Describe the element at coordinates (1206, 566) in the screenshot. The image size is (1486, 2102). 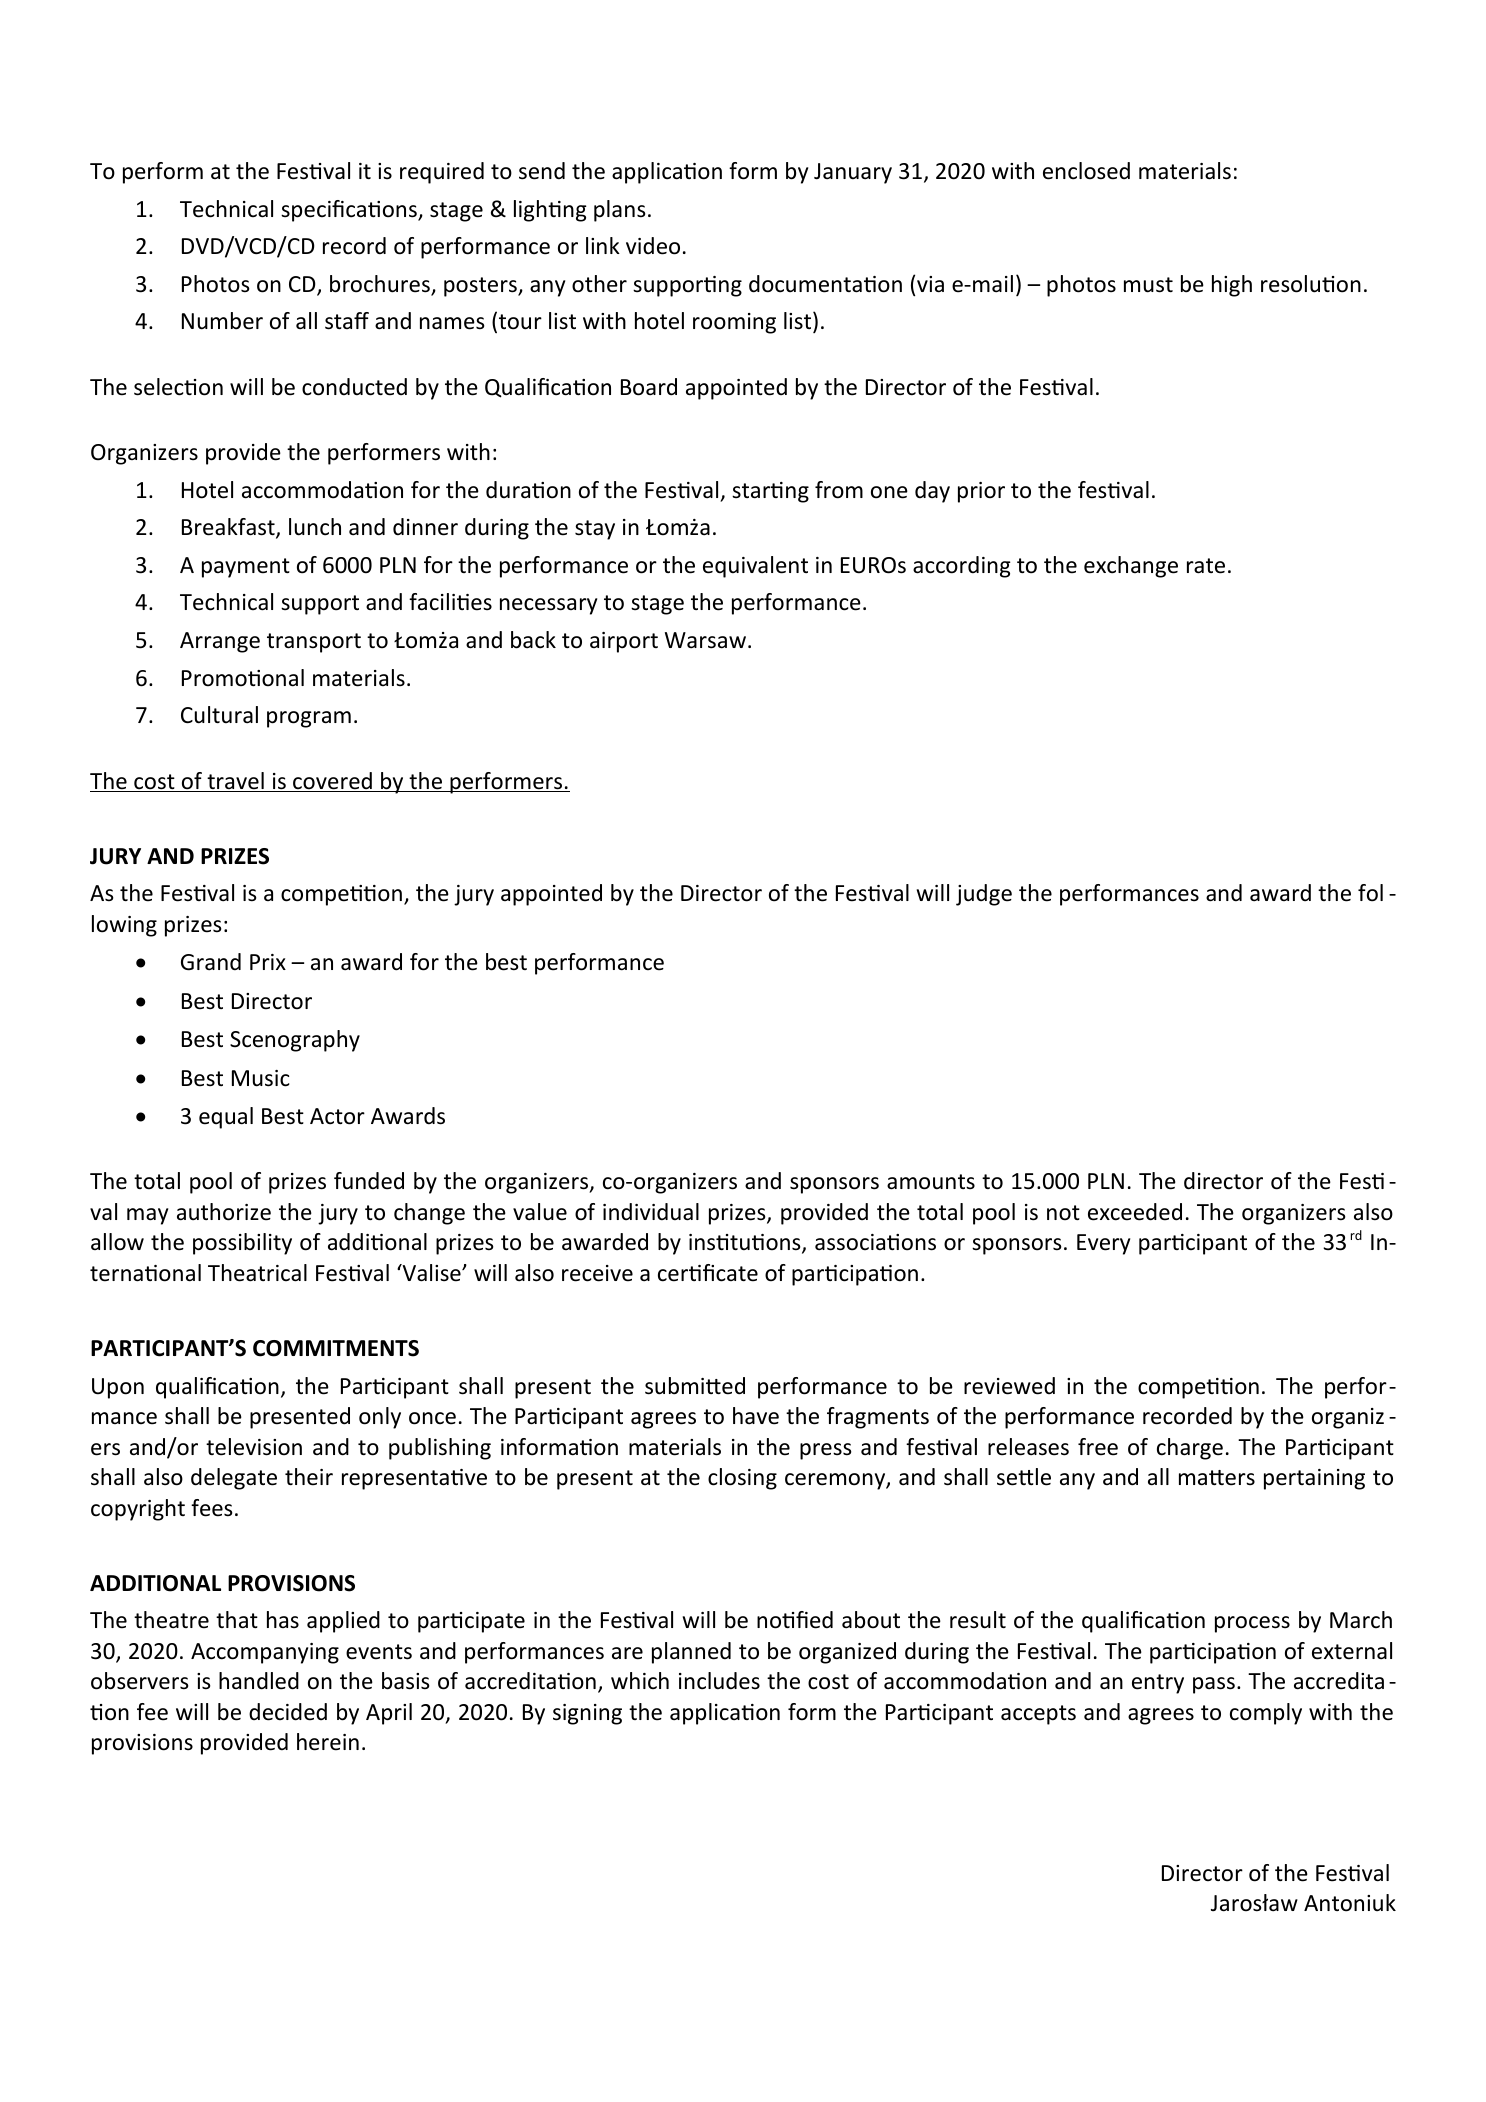
I see `rate` at that location.
